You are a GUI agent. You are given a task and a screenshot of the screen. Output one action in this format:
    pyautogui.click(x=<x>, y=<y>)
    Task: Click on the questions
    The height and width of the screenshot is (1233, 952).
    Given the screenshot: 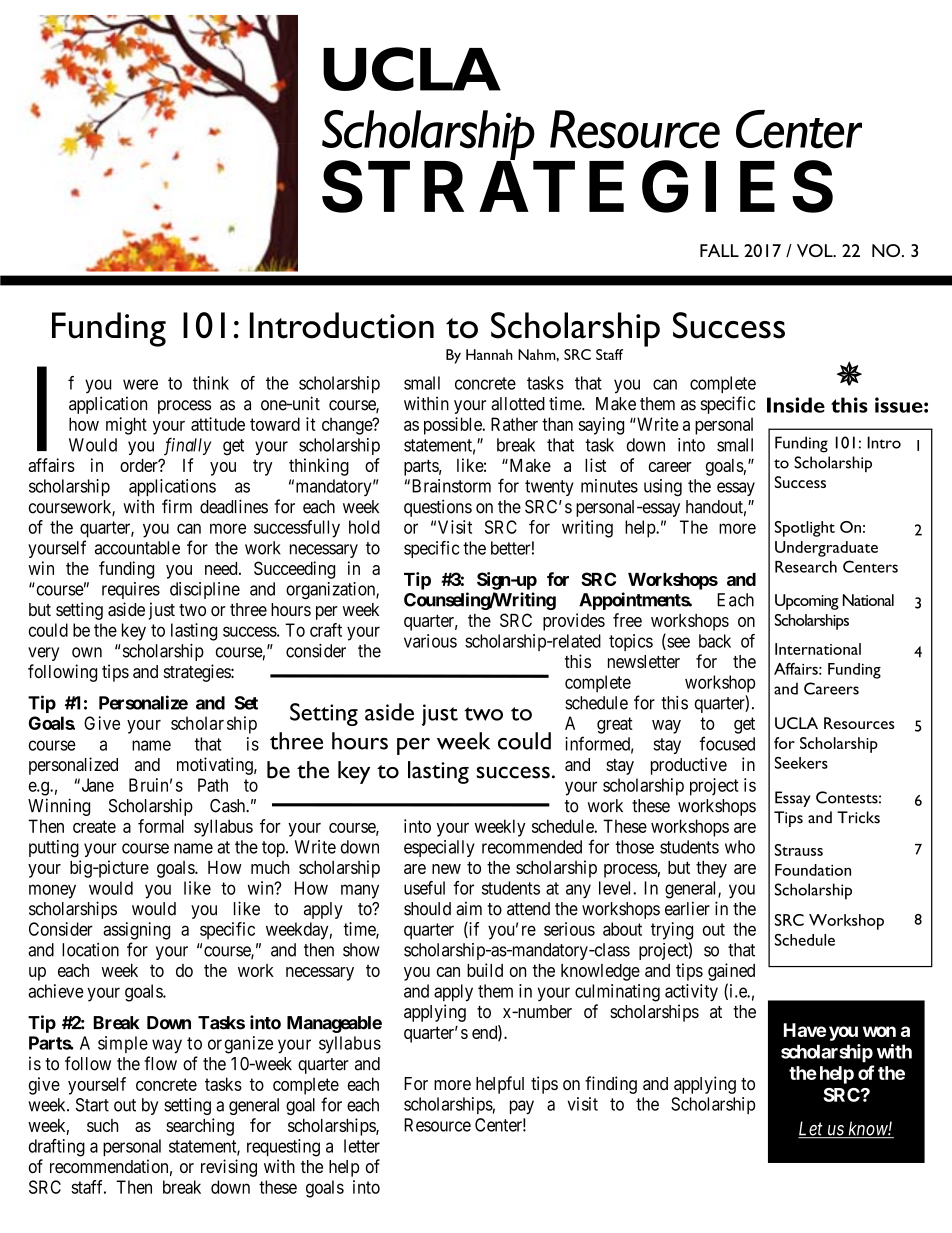 What is the action you would take?
    pyautogui.click(x=438, y=508)
